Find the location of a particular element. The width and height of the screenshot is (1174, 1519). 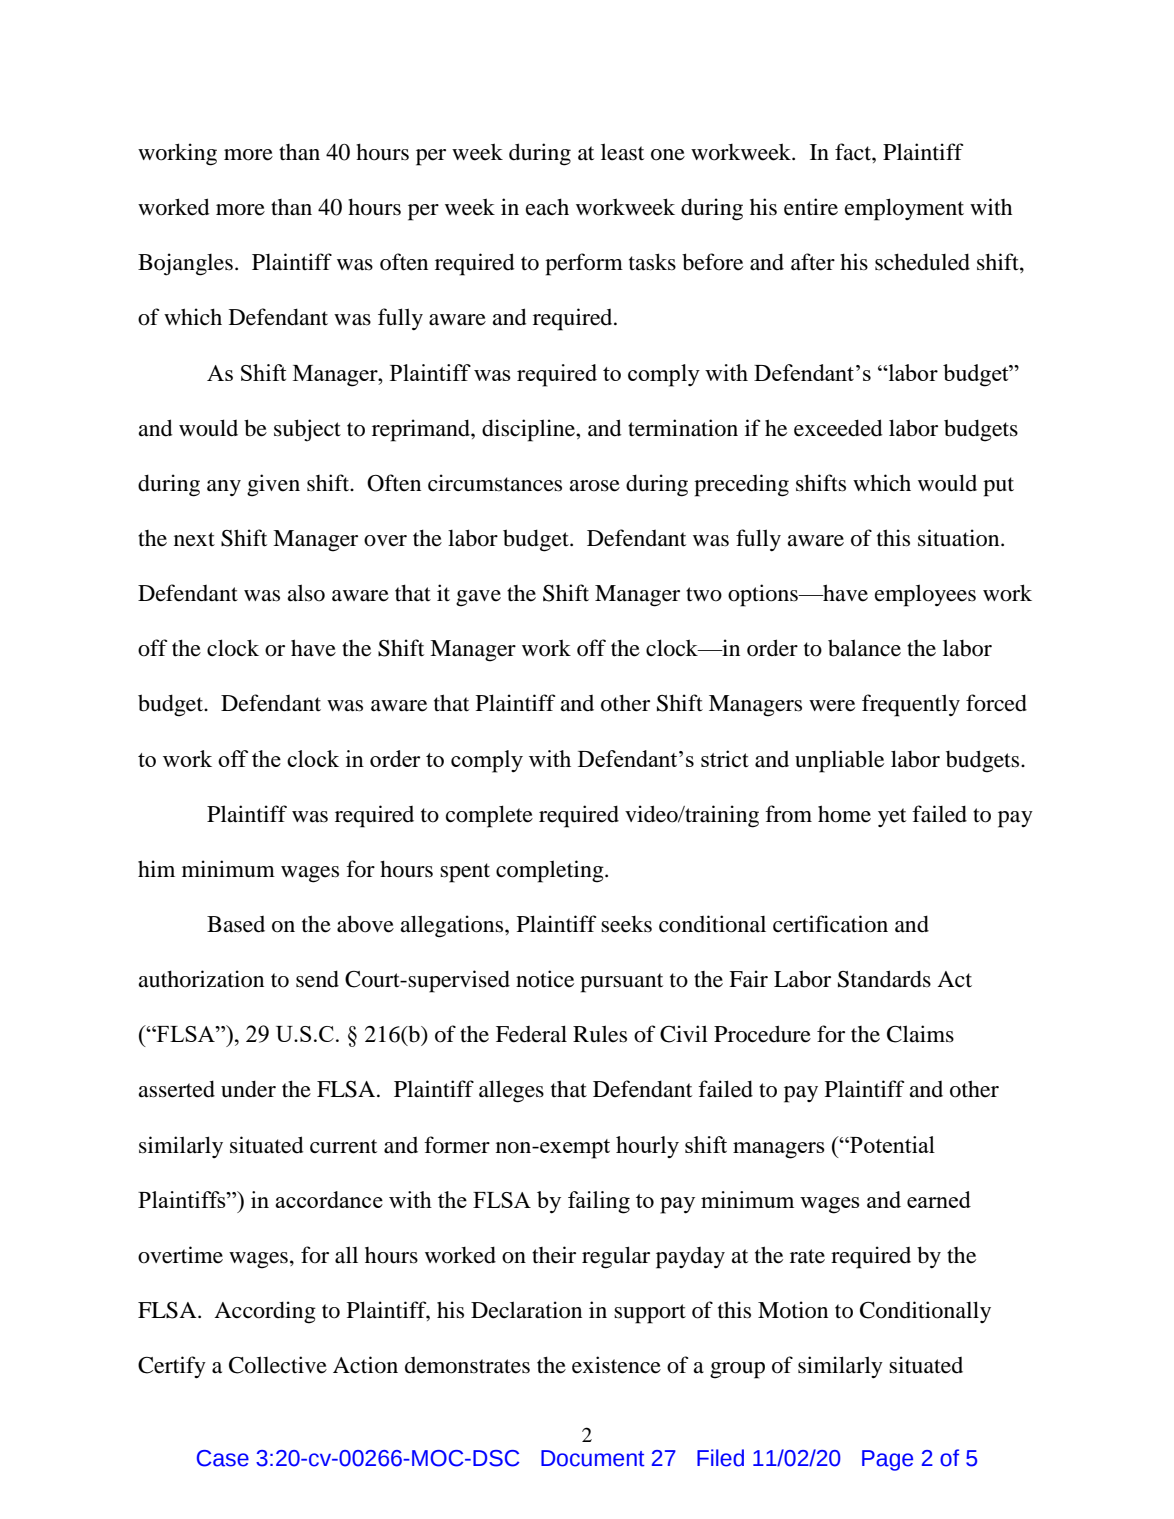

employees is located at coordinates (925, 595).
